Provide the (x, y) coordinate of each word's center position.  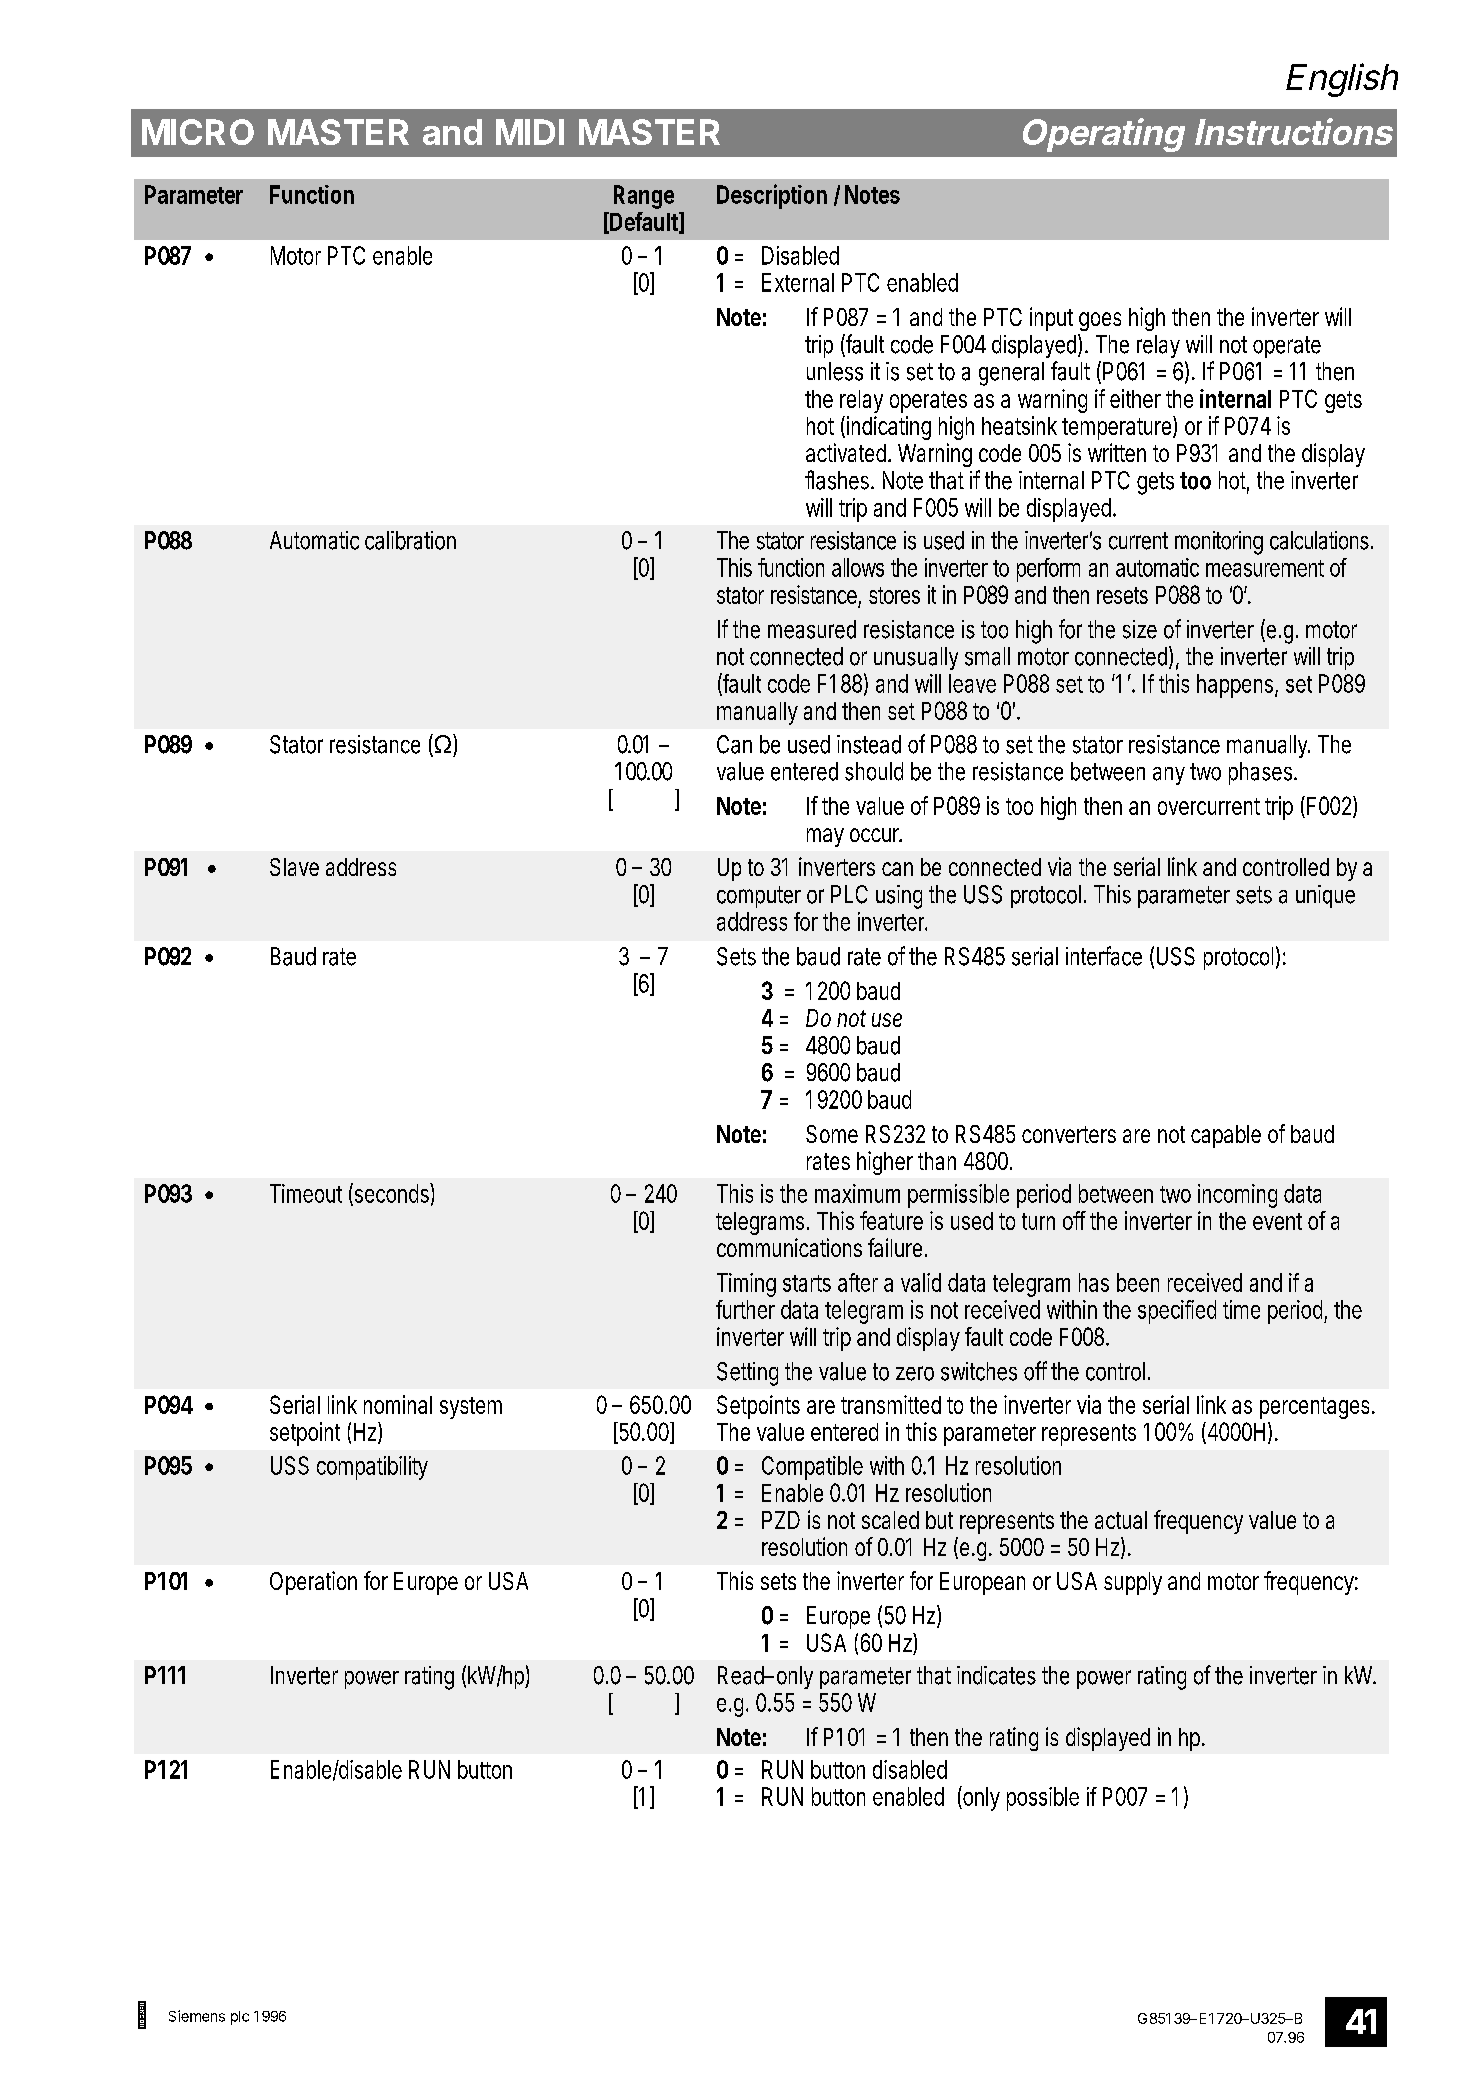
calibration (410, 540)
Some (832, 1134)
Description (772, 196)
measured (812, 629)
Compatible (812, 1468)
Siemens (197, 2016)
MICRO (198, 132)
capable (1226, 1136)
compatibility (372, 1468)
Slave (294, 867)
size (1140, 629)
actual (1121, 1520)
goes (1100, 321)
